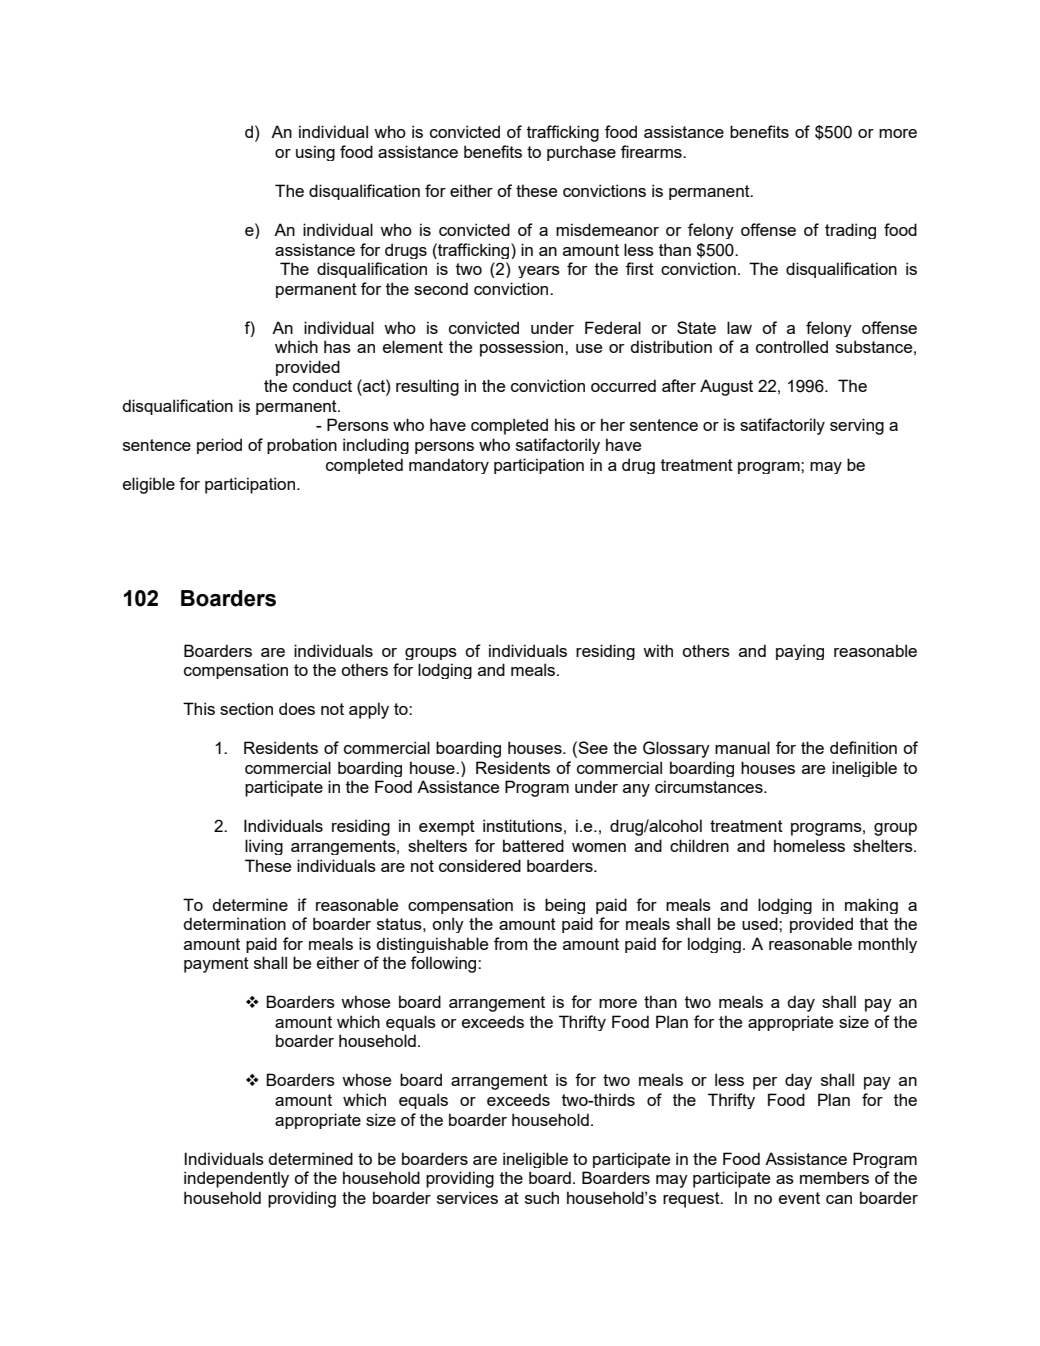  What do you see at coordinates (236, 1179) in the screenshot?
I see `independently` at bounding box center [236, 1179].
